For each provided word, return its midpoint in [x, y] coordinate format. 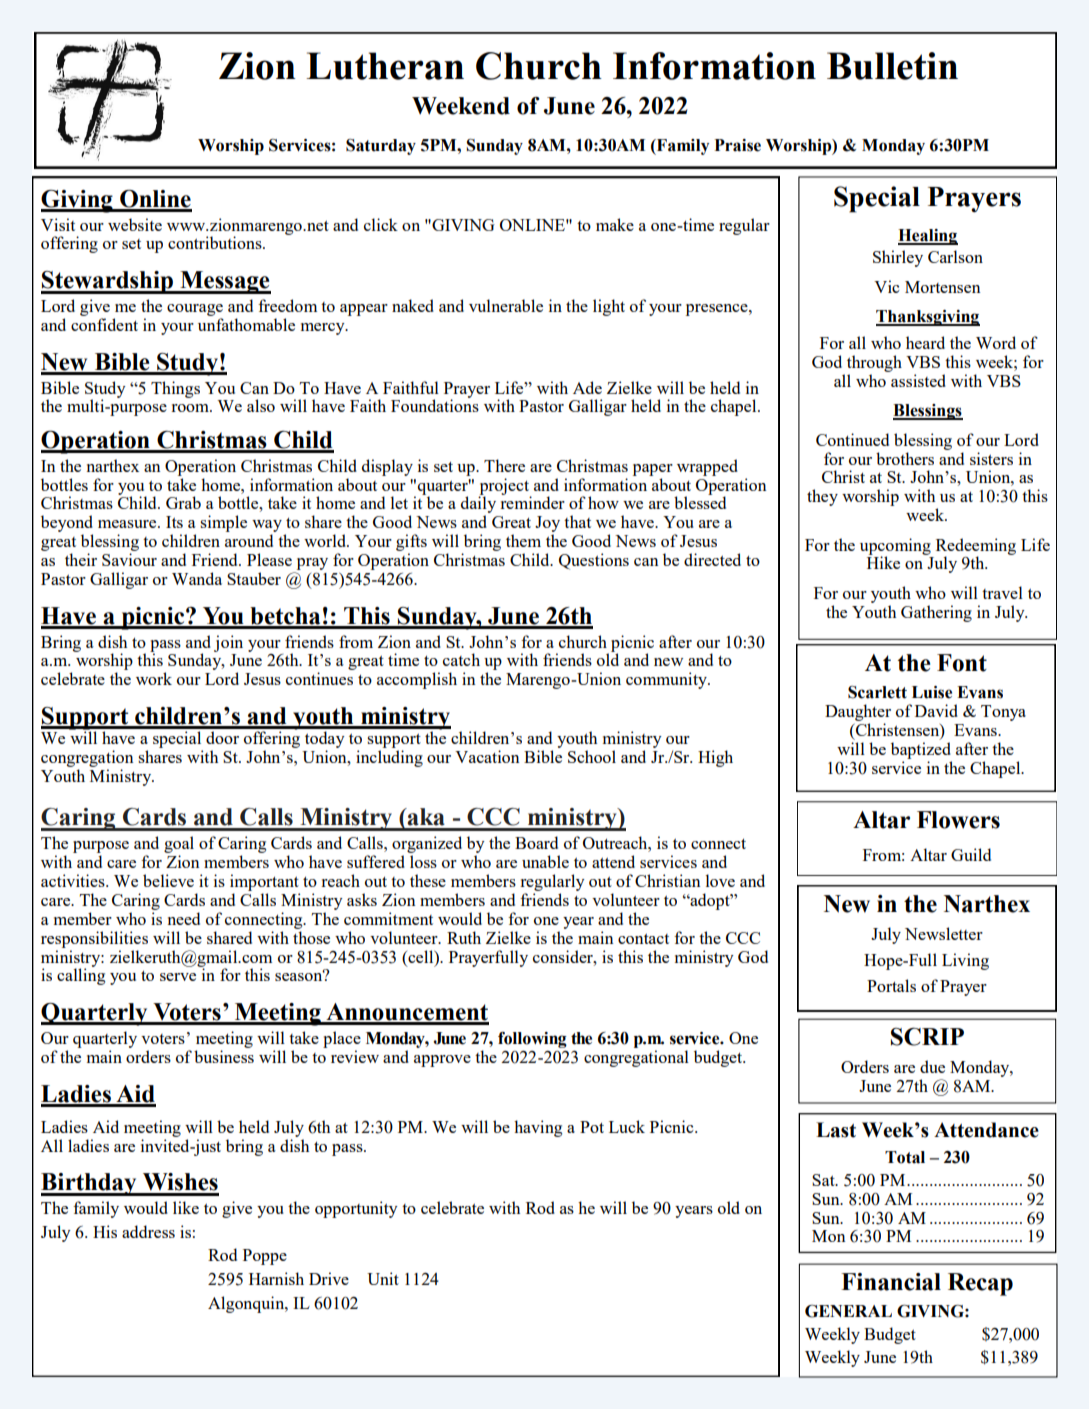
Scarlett [877, 692]
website [135, 224]
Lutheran [385, 66]
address [148, 1231]
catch [461, 659]
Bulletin [892, 66]
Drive [329, 1278]
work [154, 678]
